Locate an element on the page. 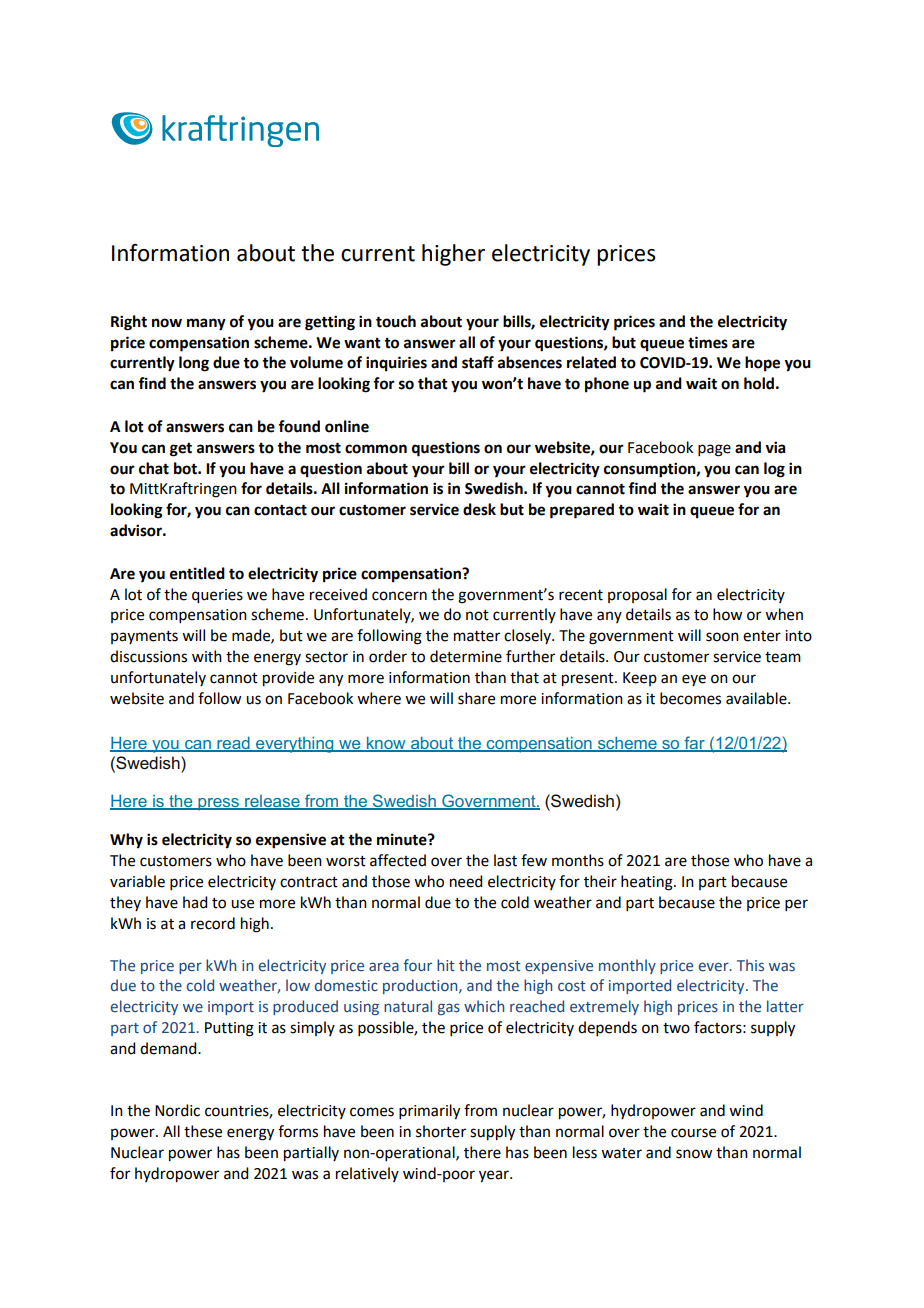 The width and height of the document is (924, 1308). staff is located at coordinates (478, 362).
